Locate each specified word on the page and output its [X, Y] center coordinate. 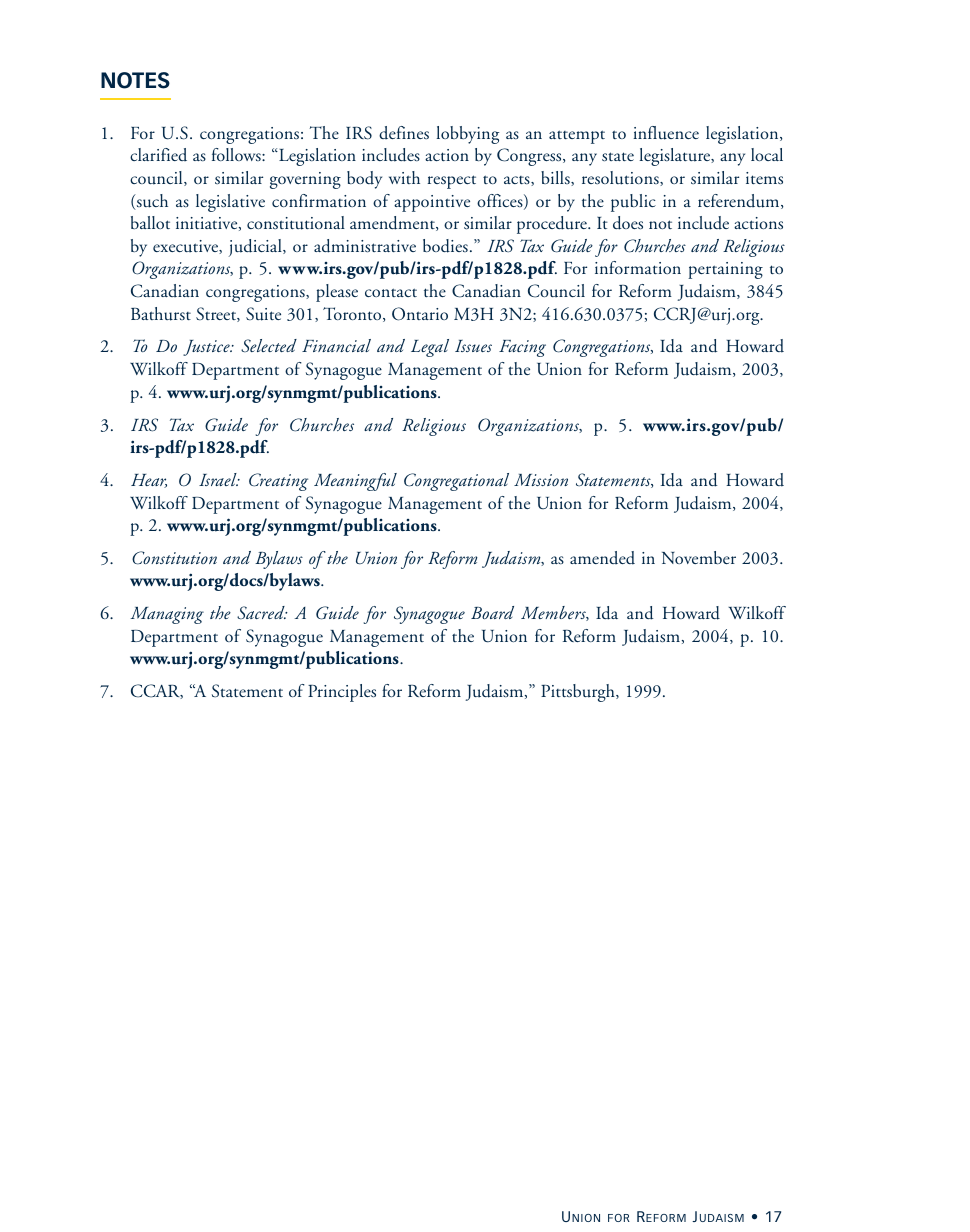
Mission [541, 480]
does [628, 223]
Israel [219, 479]
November [699, 557]
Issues [473, 346]
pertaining [725, 270]
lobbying [468, 135]
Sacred [262, 612]
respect [451, 182]
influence [666, 133]
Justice [207, 348]
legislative [230, 203]
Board [492, 612]
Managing [167, 615]
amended [602, 558]
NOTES [135, 80]
